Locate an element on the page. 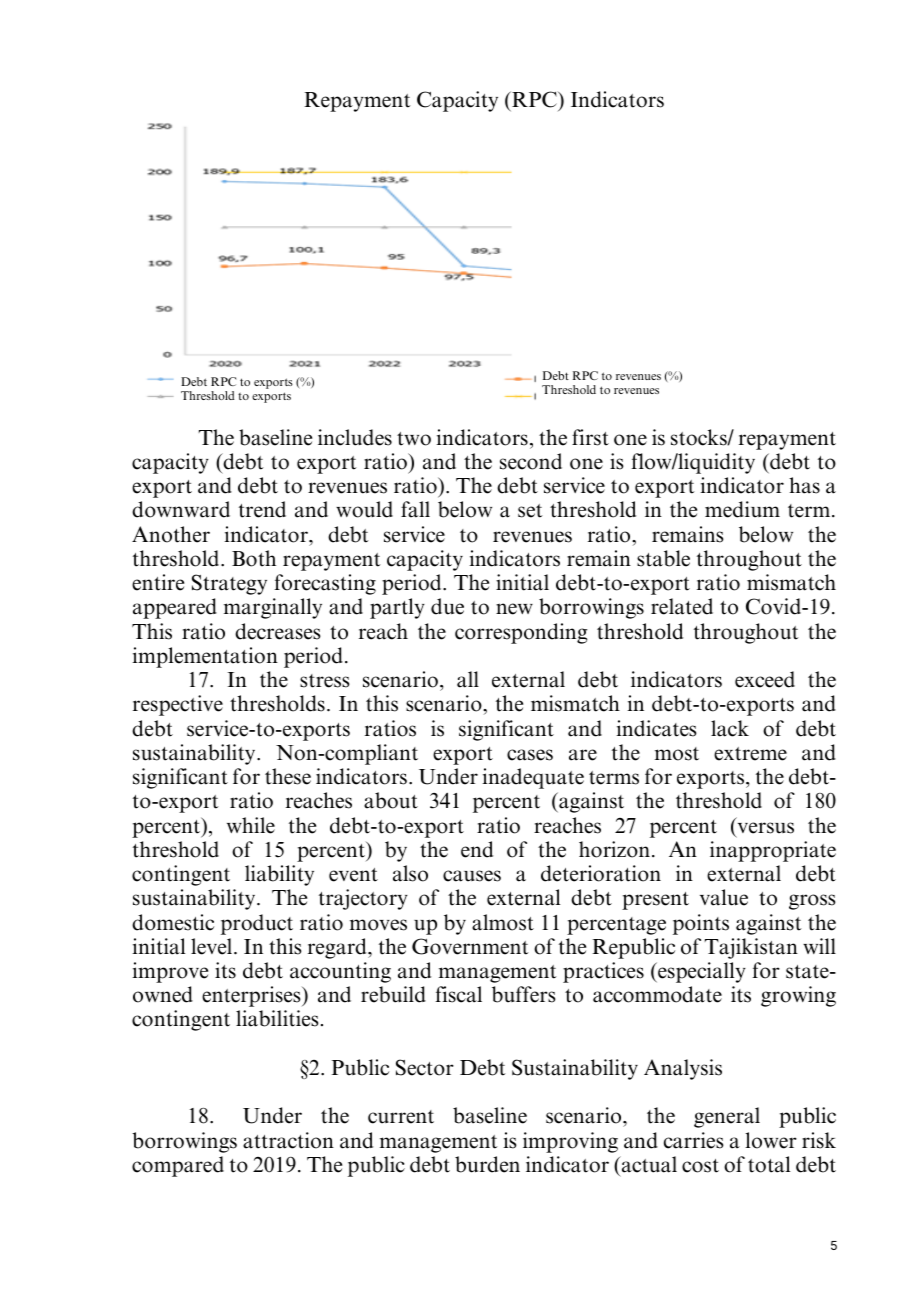 The image size is (924, 1309). burden is located at coordinates (487, 1164).
